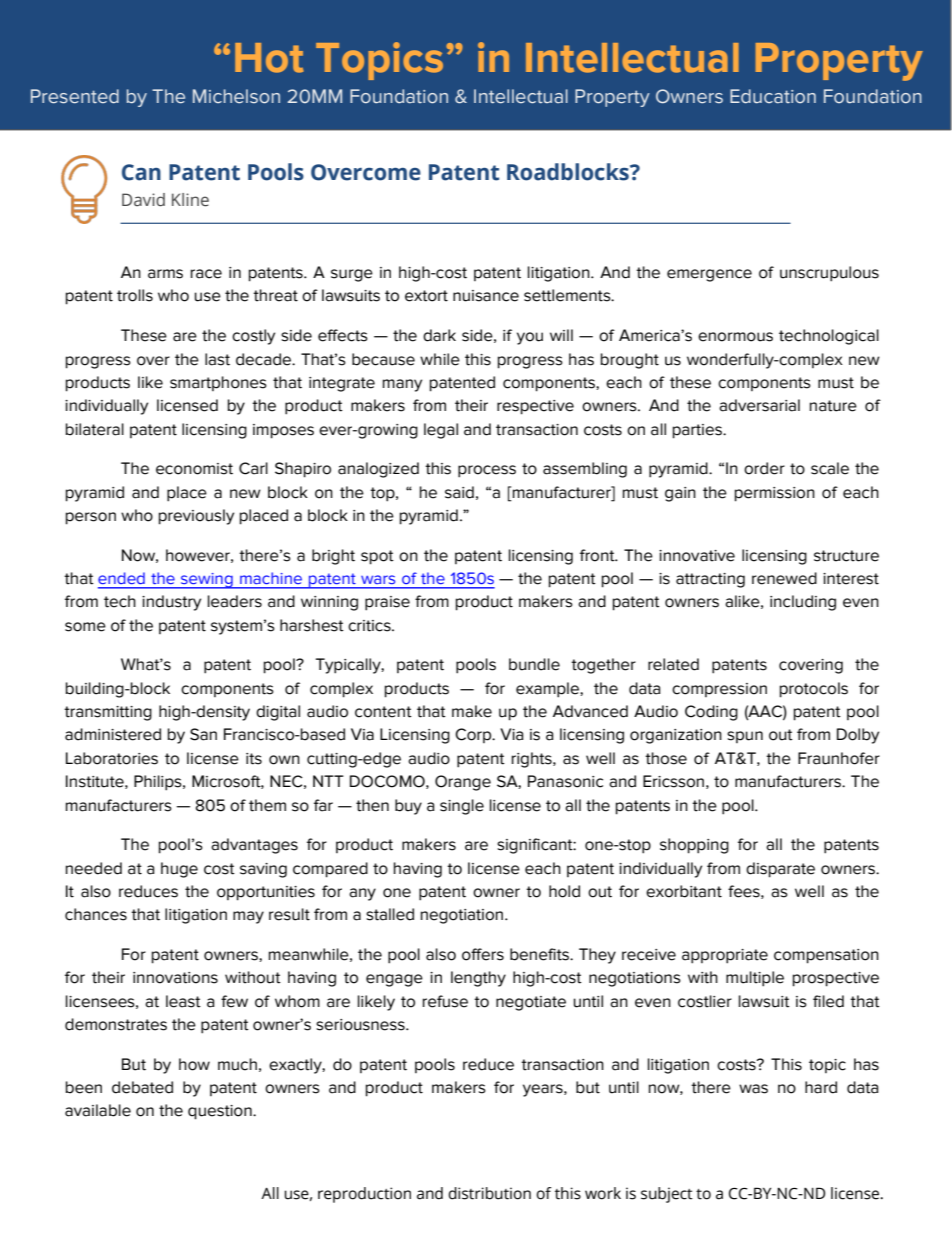 The width and height of the image is (952, 1233). What do you see at coordinates (75, 96) in the image?
I see `Presented` at bounding box center [75, 96].
